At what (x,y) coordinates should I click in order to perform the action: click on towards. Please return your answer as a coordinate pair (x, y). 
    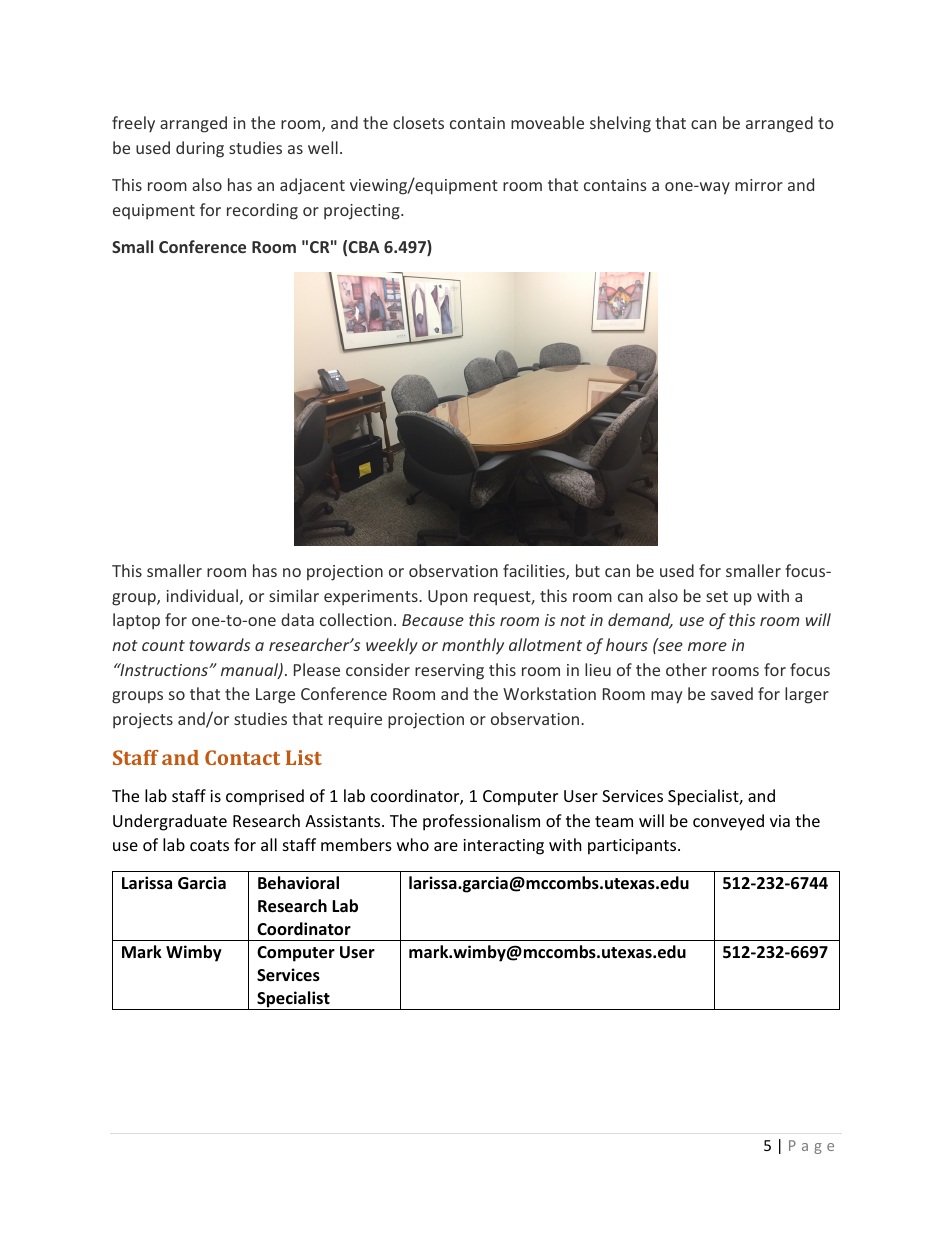
    Looking at the image, I should click on (219, 644).
